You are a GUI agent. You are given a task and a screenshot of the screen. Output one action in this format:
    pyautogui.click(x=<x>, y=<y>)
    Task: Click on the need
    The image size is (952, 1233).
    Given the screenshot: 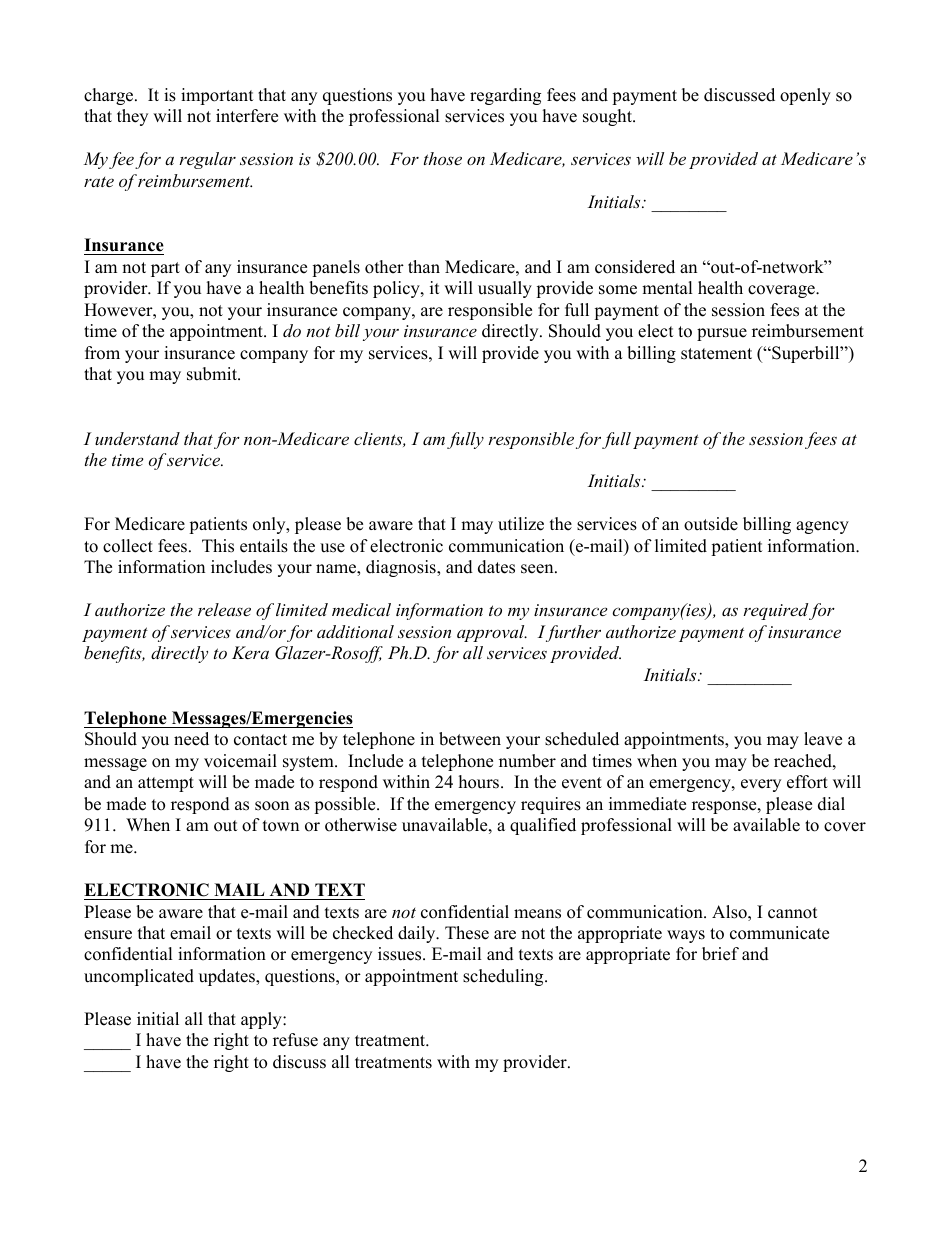 What is the action you would take?
    pyautogui.click(x=191, y=739)
